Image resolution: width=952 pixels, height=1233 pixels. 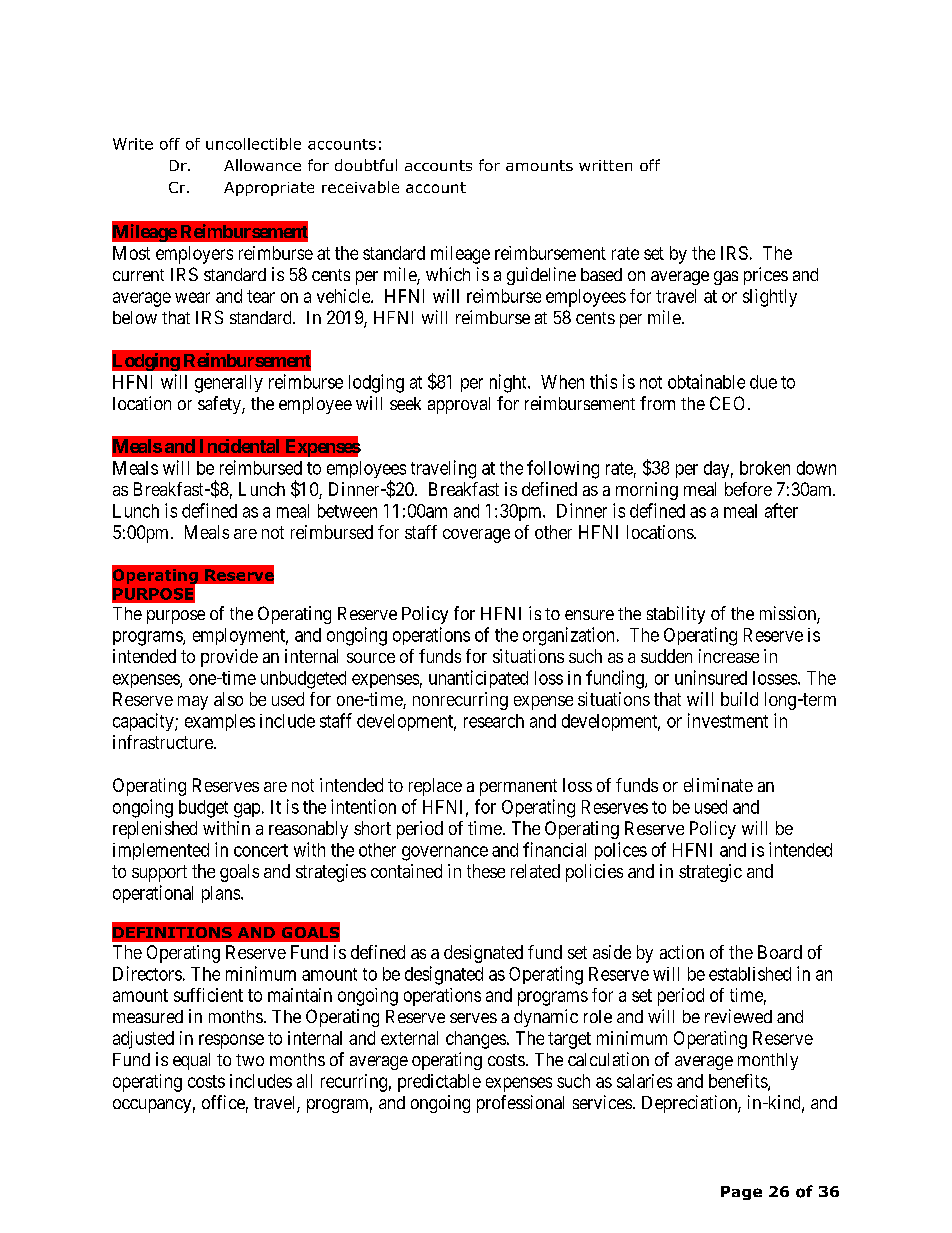 What do you see at coordinates (366, 165) in the document?
I see `doubtful` at bounding box center [366, 165].
